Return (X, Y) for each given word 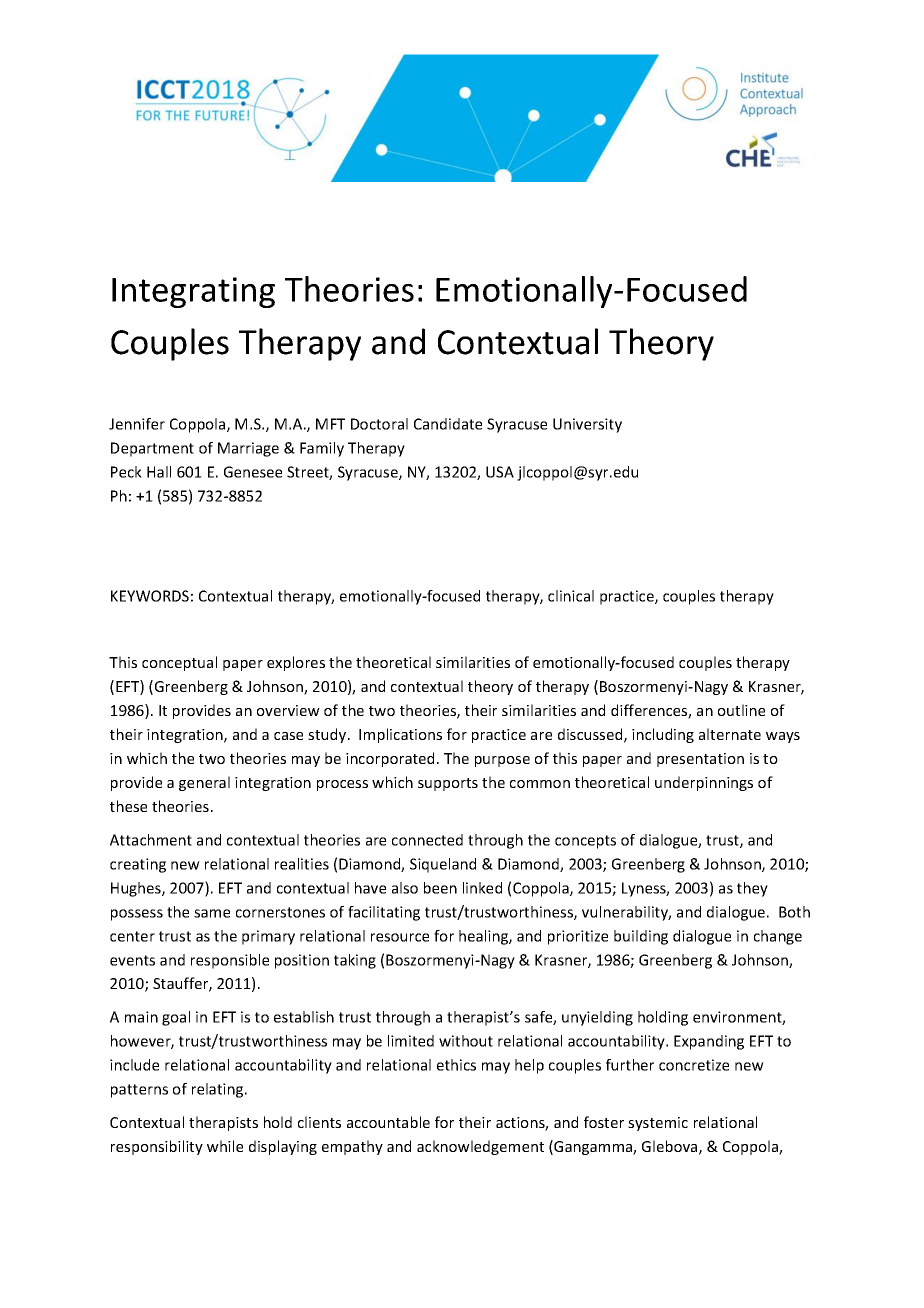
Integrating (193, 292)
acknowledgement (480, 1147)
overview (288, 710)
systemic (658, 1124)
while (225, 1146)
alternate (730, 734)
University (587, 425)
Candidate (448, 424)
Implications (400, 735)
